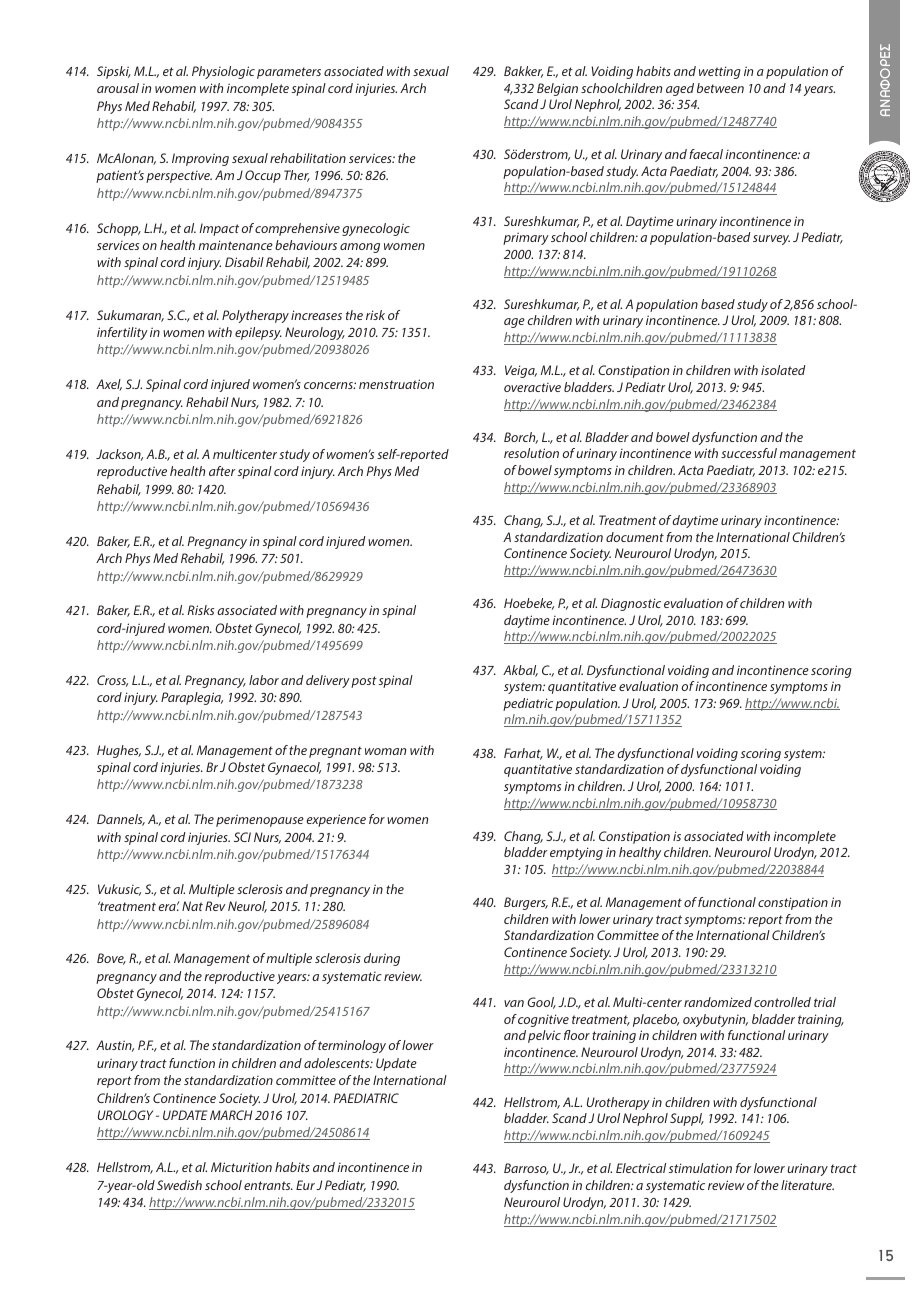 Image resolution: width=924 pixels, height=1308 pixels. What do you see at coordinates (720, 88) in the image?
I see `between` at bounding box center [720, 88].
